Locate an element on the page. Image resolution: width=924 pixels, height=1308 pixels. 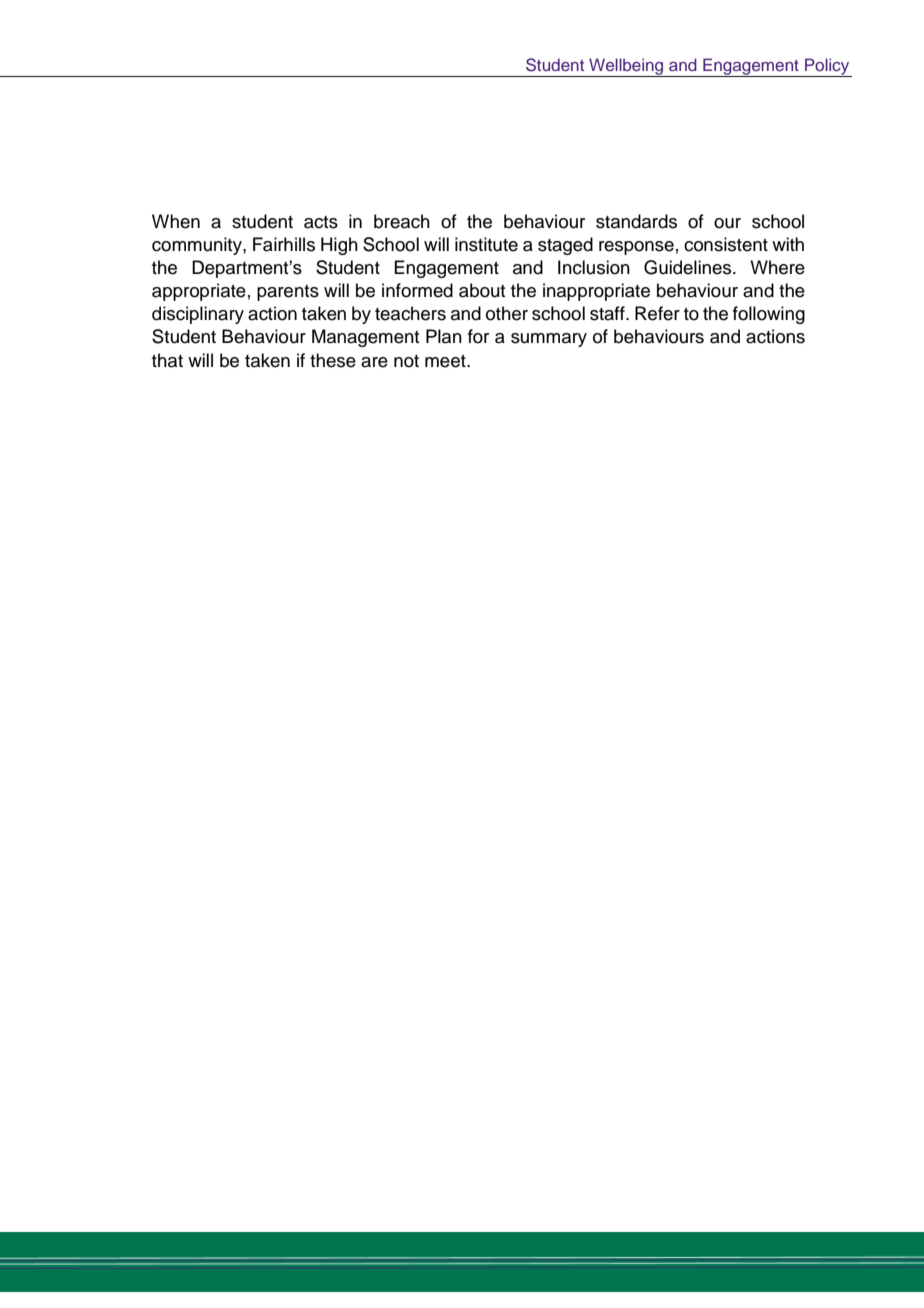
consistent is located at coordinates (726, 244).
